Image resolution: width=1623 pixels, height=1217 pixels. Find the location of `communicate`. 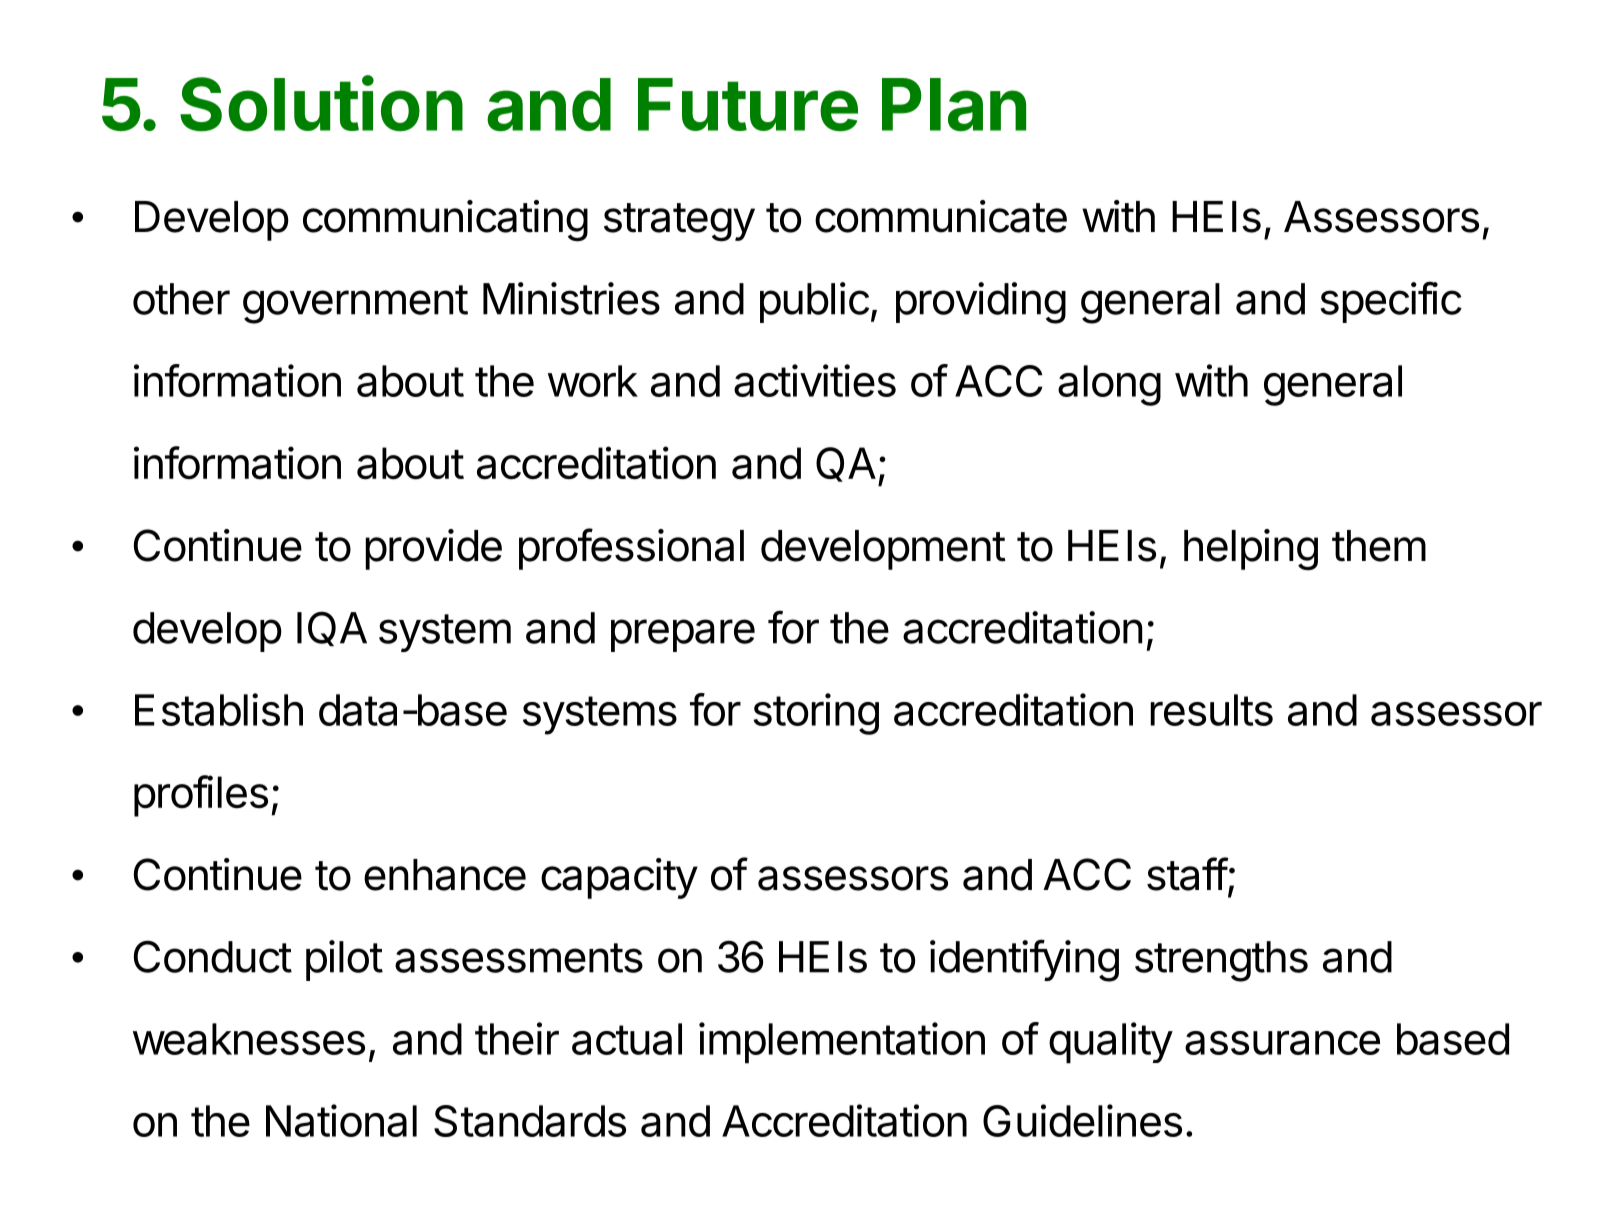

communicate is located at coordinates (941, 216).
